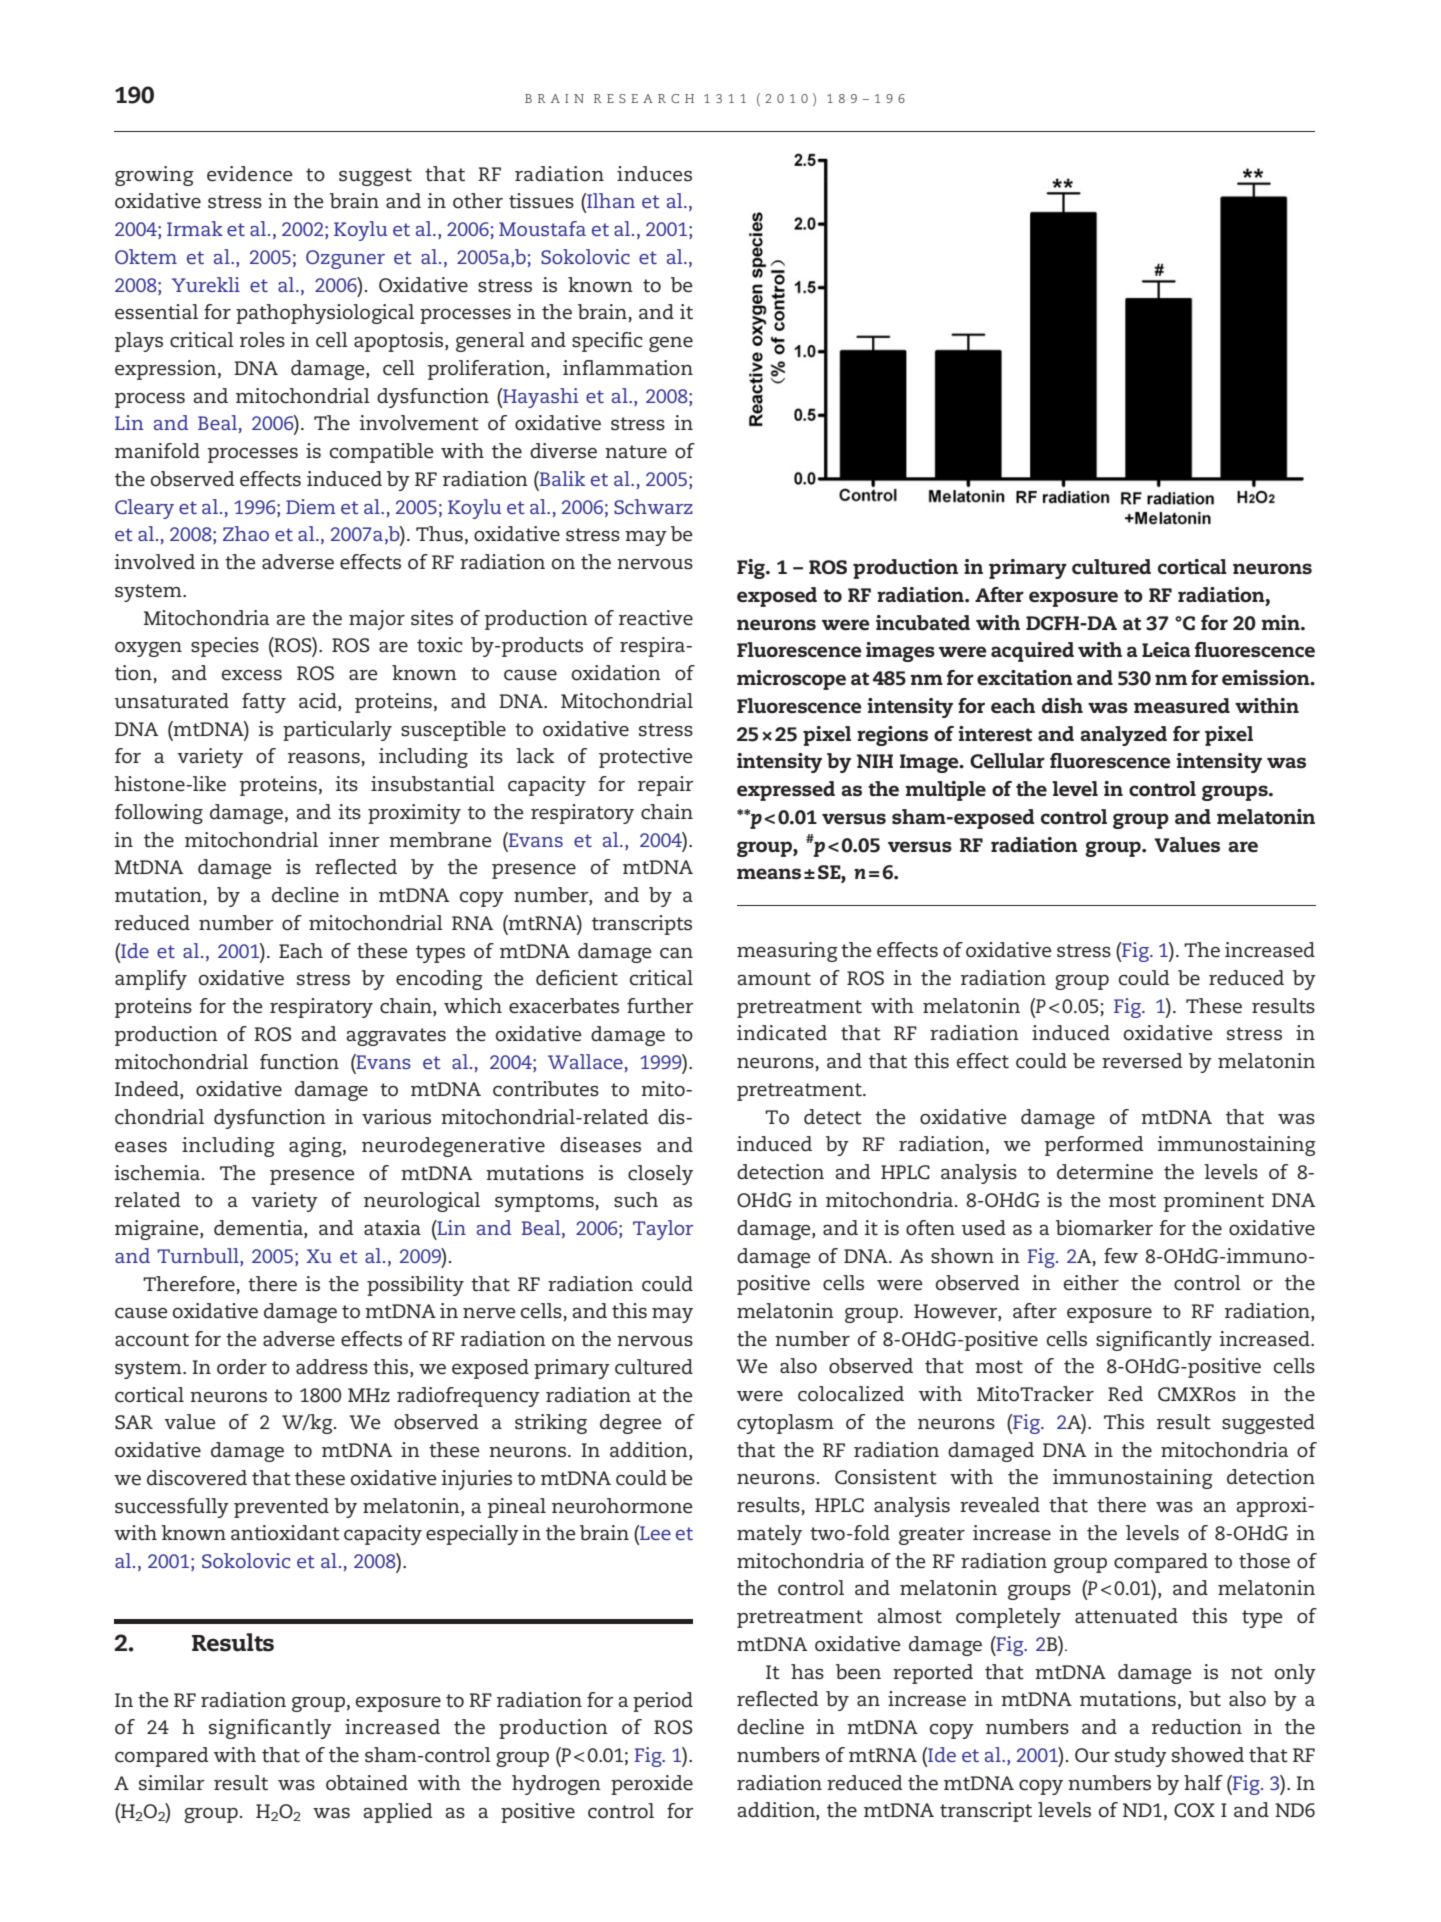  Describe the element at coordinates (1141, 1757) in the screenshot. I see `study` at that location.
